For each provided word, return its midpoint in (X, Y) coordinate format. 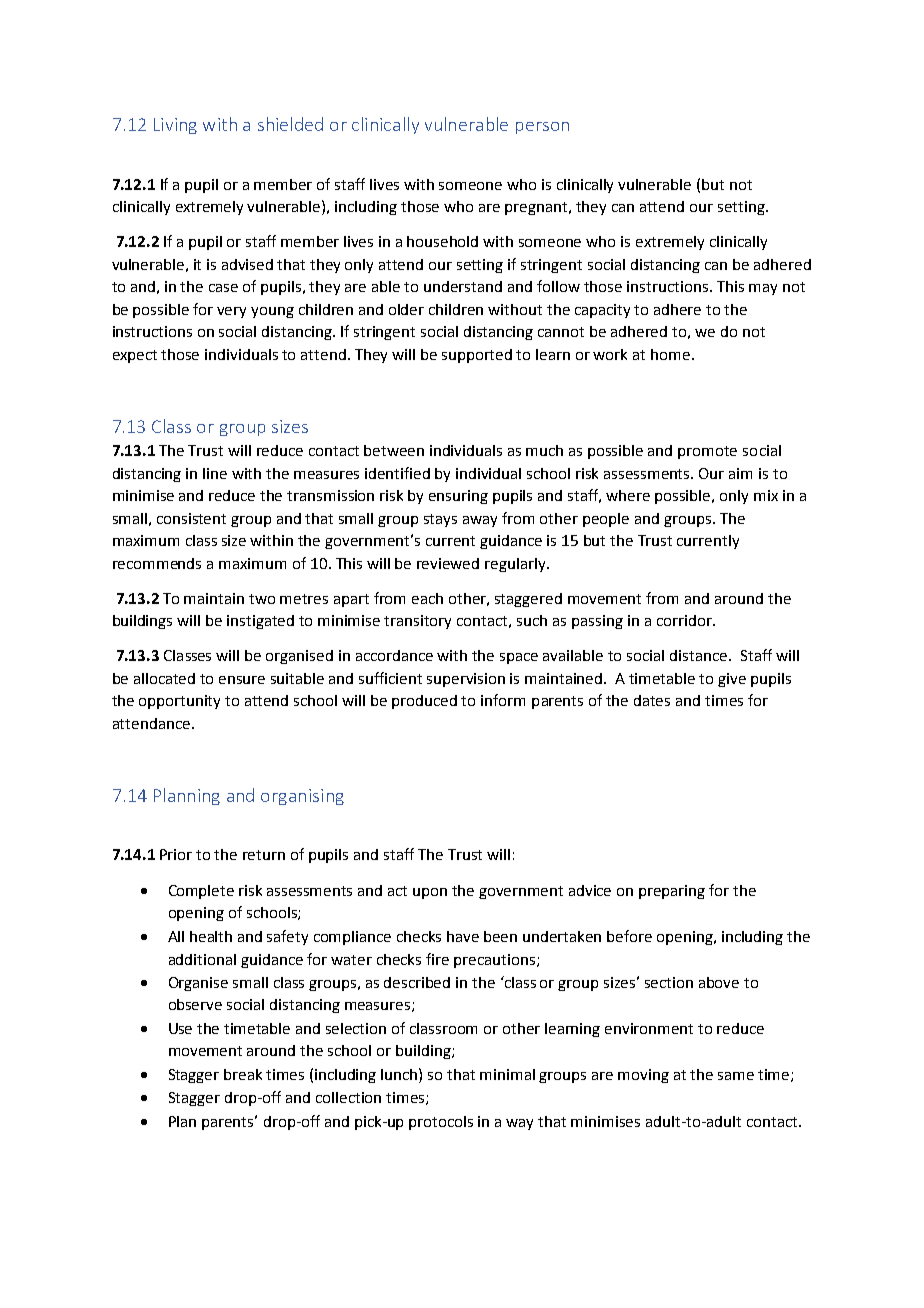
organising (302, 797)
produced (424, 702)
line (215, 473)
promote (707, 452)
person (542, 128)
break (243, 1074)
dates (652, 700)
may (763, 289)
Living (175, 126)
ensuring (458, 497)
